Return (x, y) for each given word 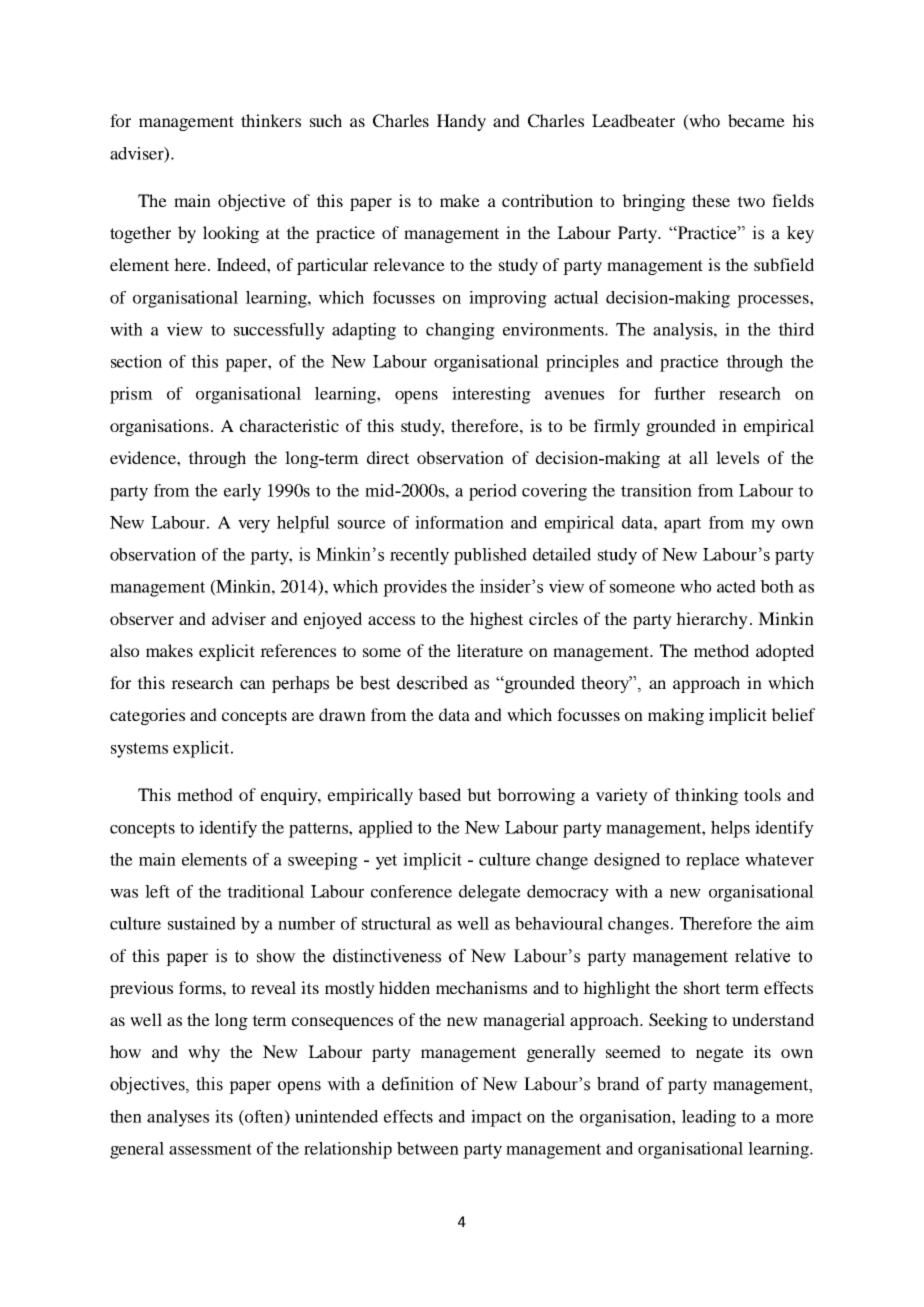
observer (142, 618)
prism (131, 395)
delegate (490, 893)
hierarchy (712, 620)
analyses (178, 1118)
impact (496, 1118)
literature (490, 650)
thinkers (271, 120)
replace (713, 861)
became (756, 120)
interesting (491, 395)
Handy (461, 122)
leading (709, 1118)
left (157, 891)
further (679, 393)
